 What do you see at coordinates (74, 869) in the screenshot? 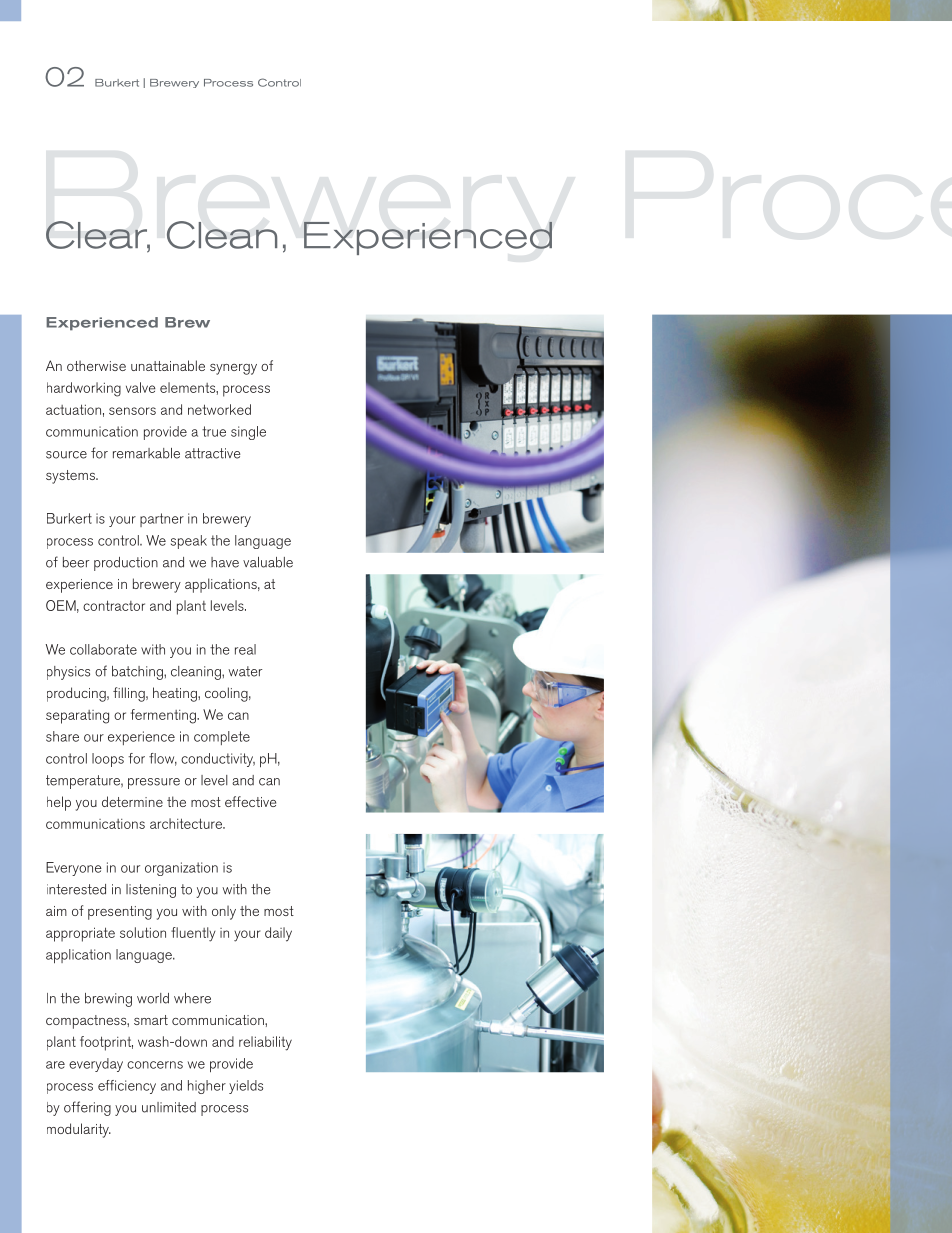
I see `Everyone` at bounding box center [74, 869].
